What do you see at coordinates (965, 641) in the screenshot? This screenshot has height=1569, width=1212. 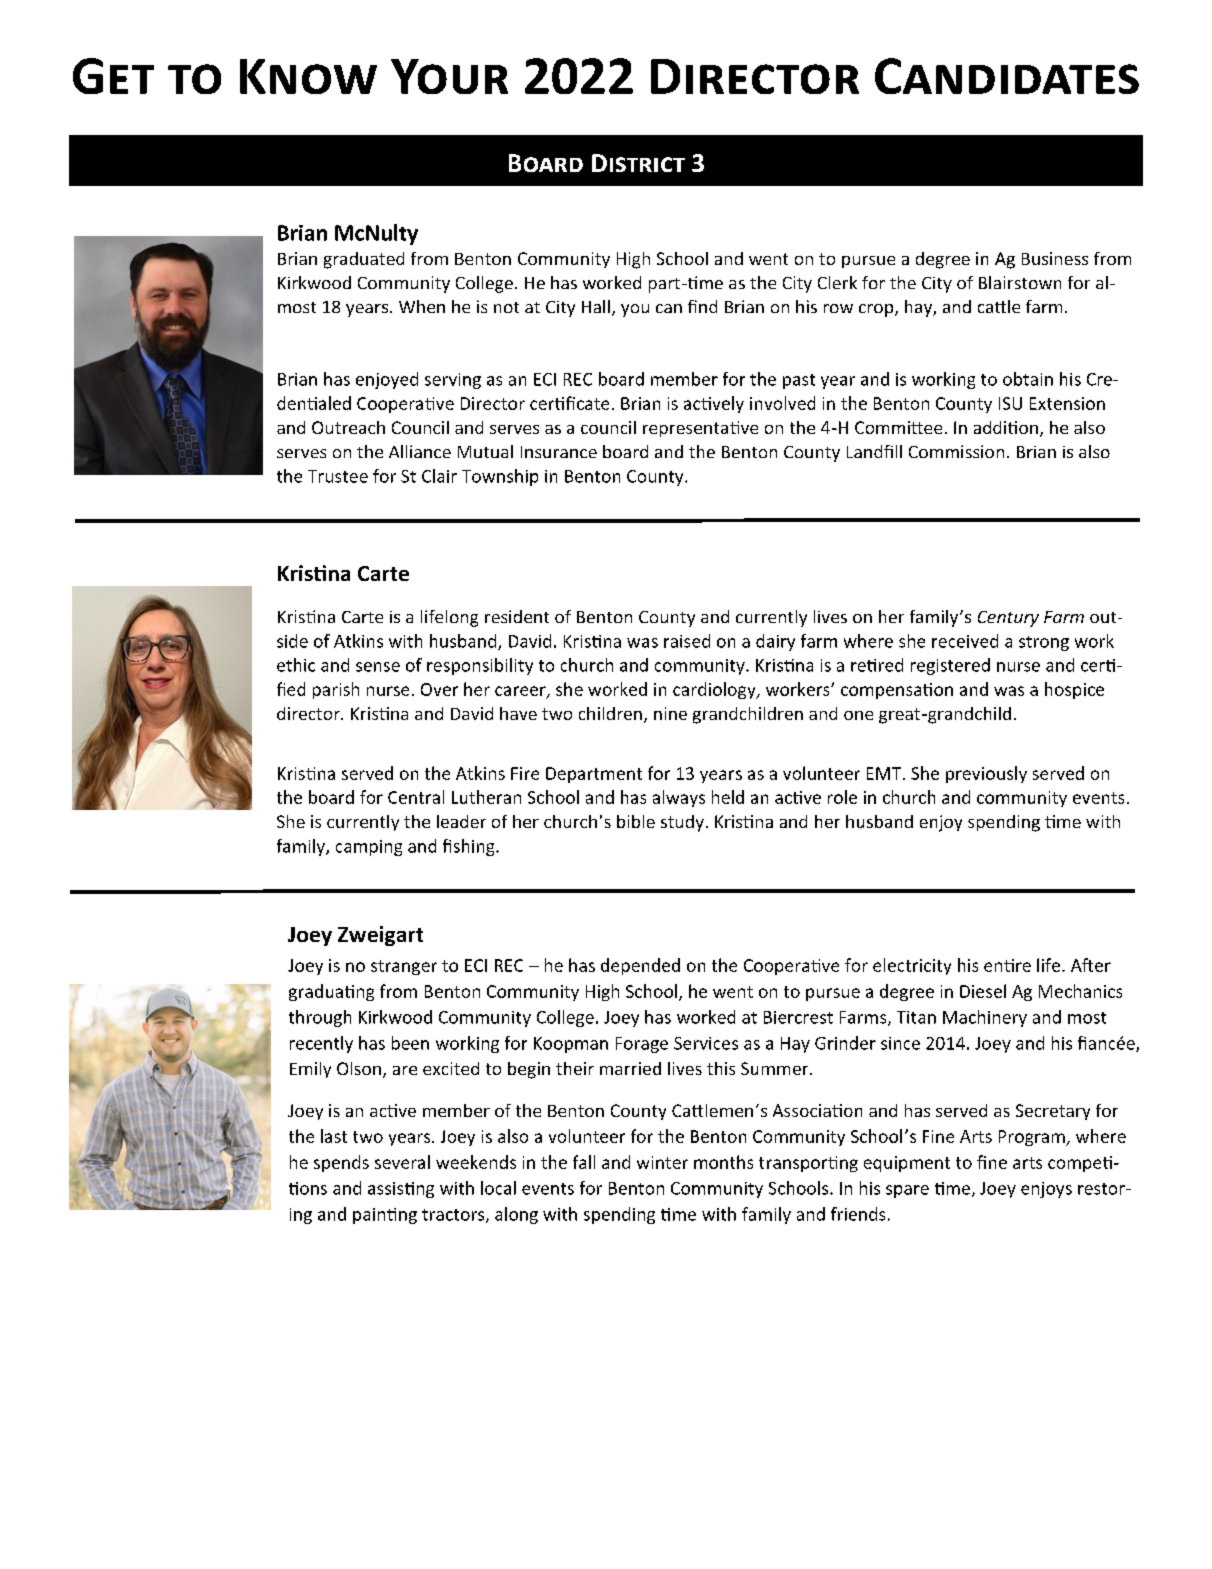 I see `received` at bounding box center [965, 641].
